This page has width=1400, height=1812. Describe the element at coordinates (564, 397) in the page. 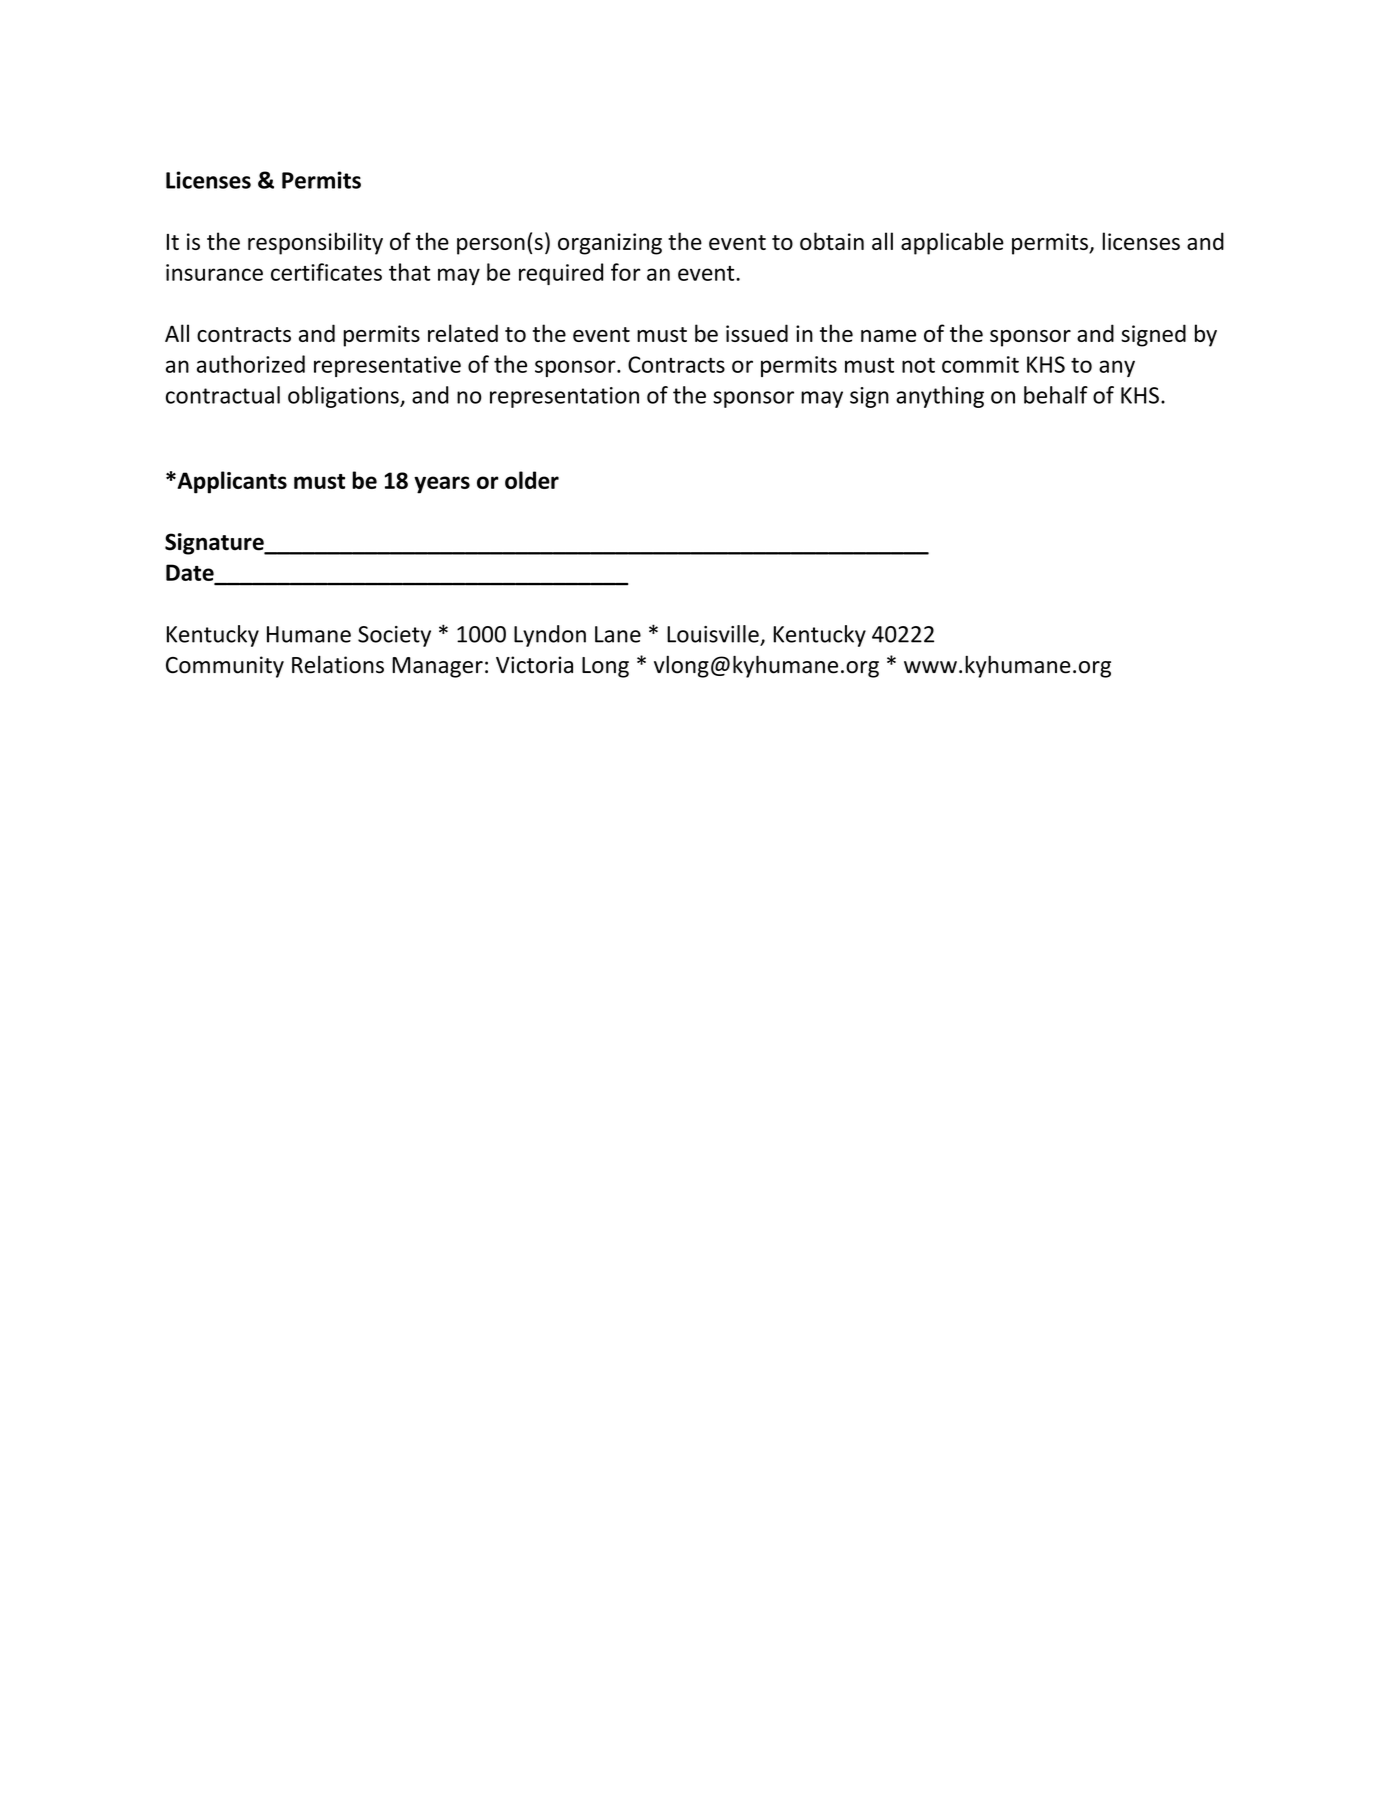

I see `representation` at that location.
